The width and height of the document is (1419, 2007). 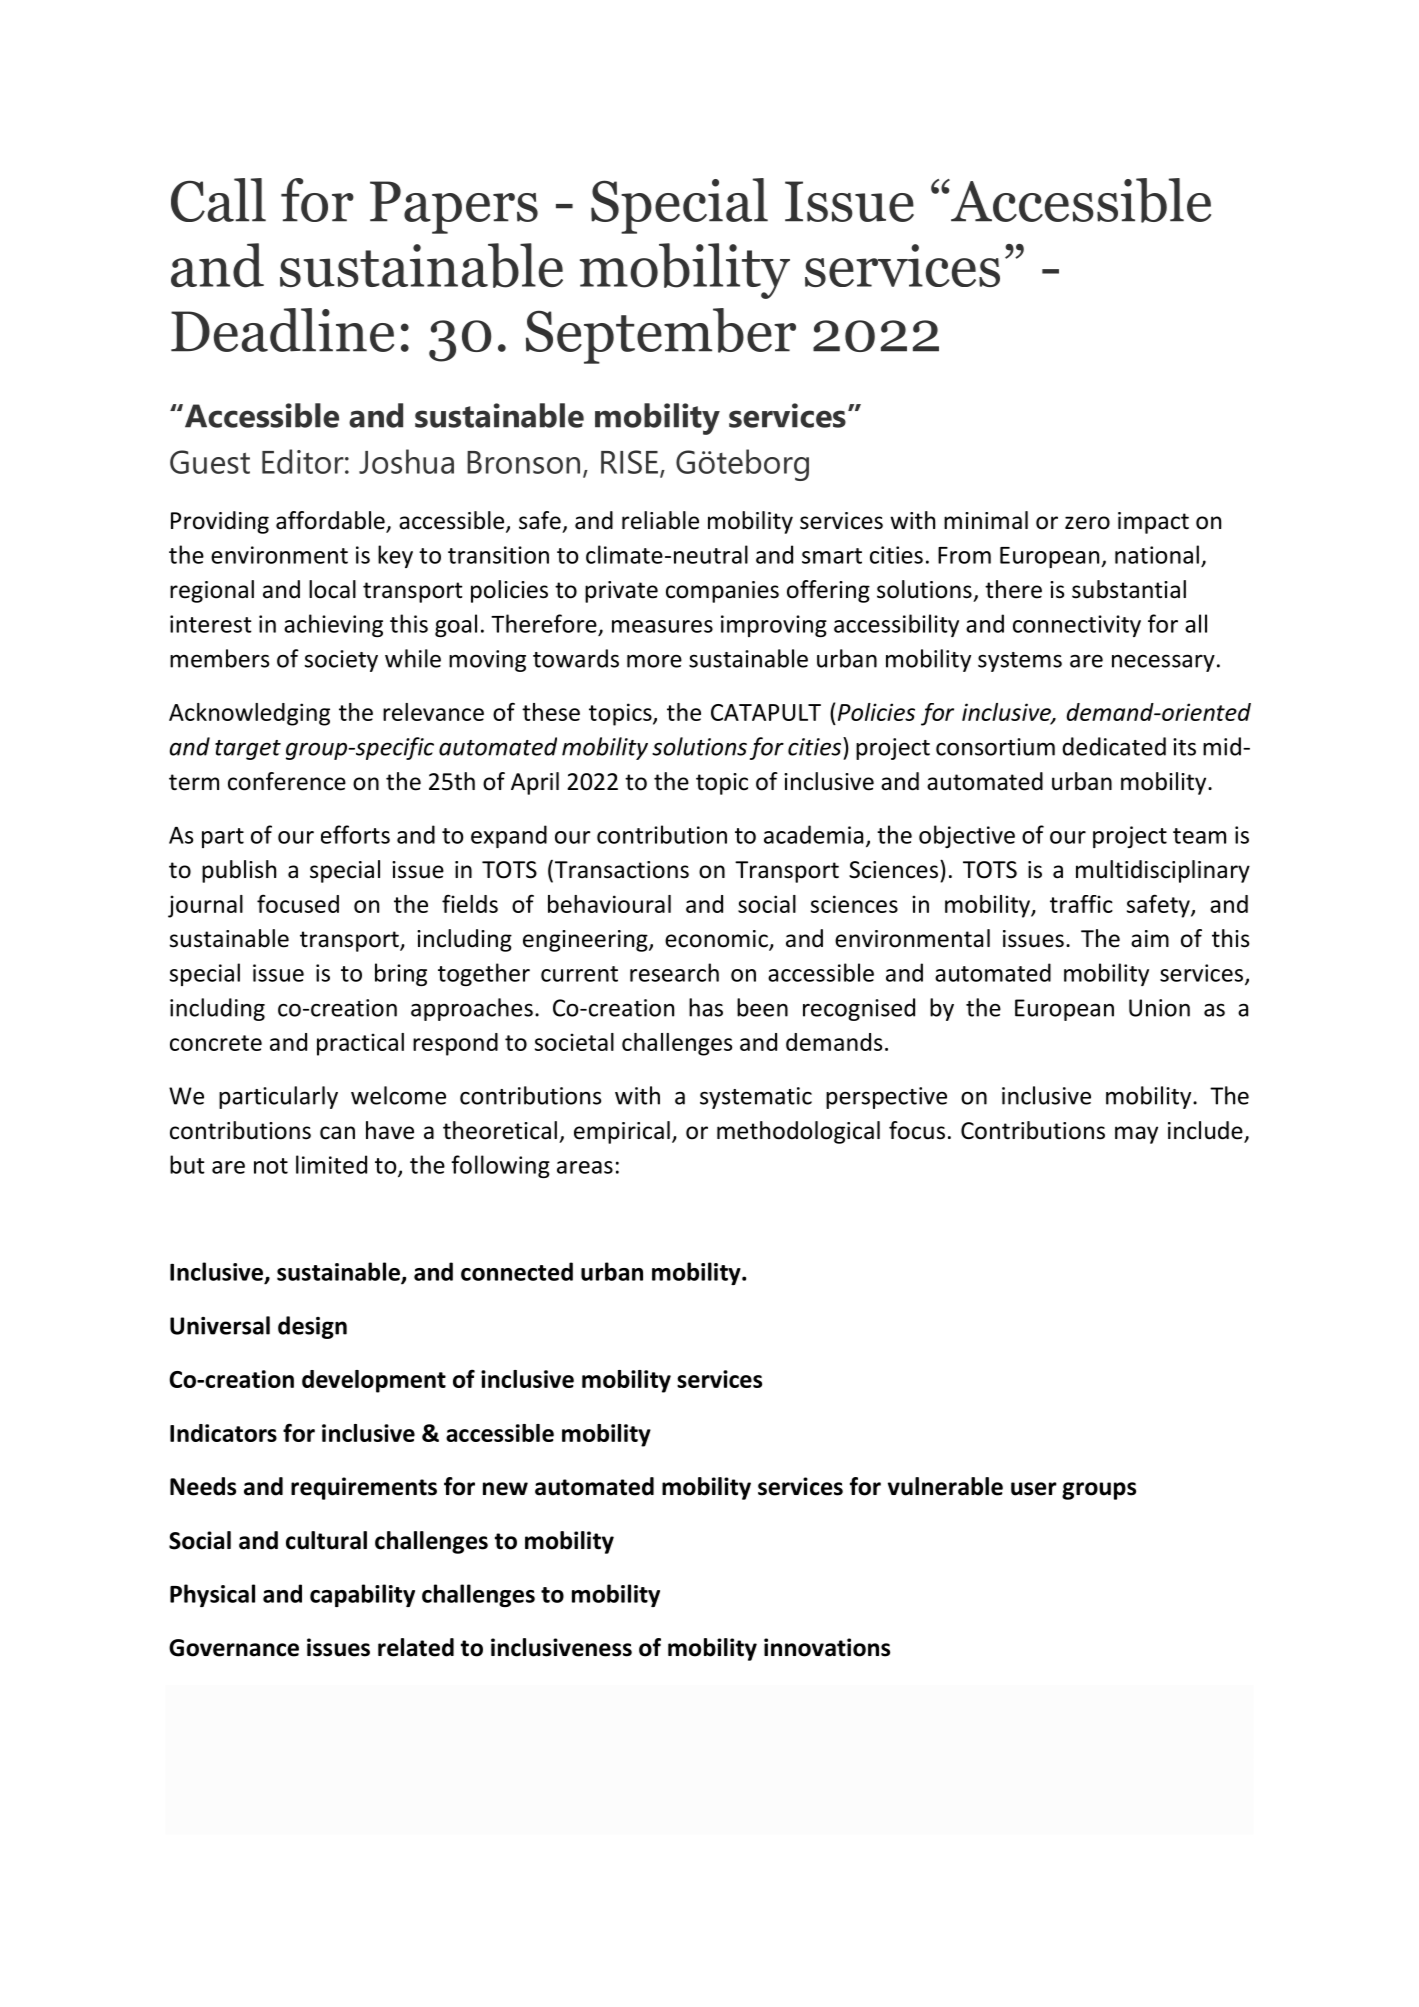 I want to click on traffic, so click(x=1081, y=904).
